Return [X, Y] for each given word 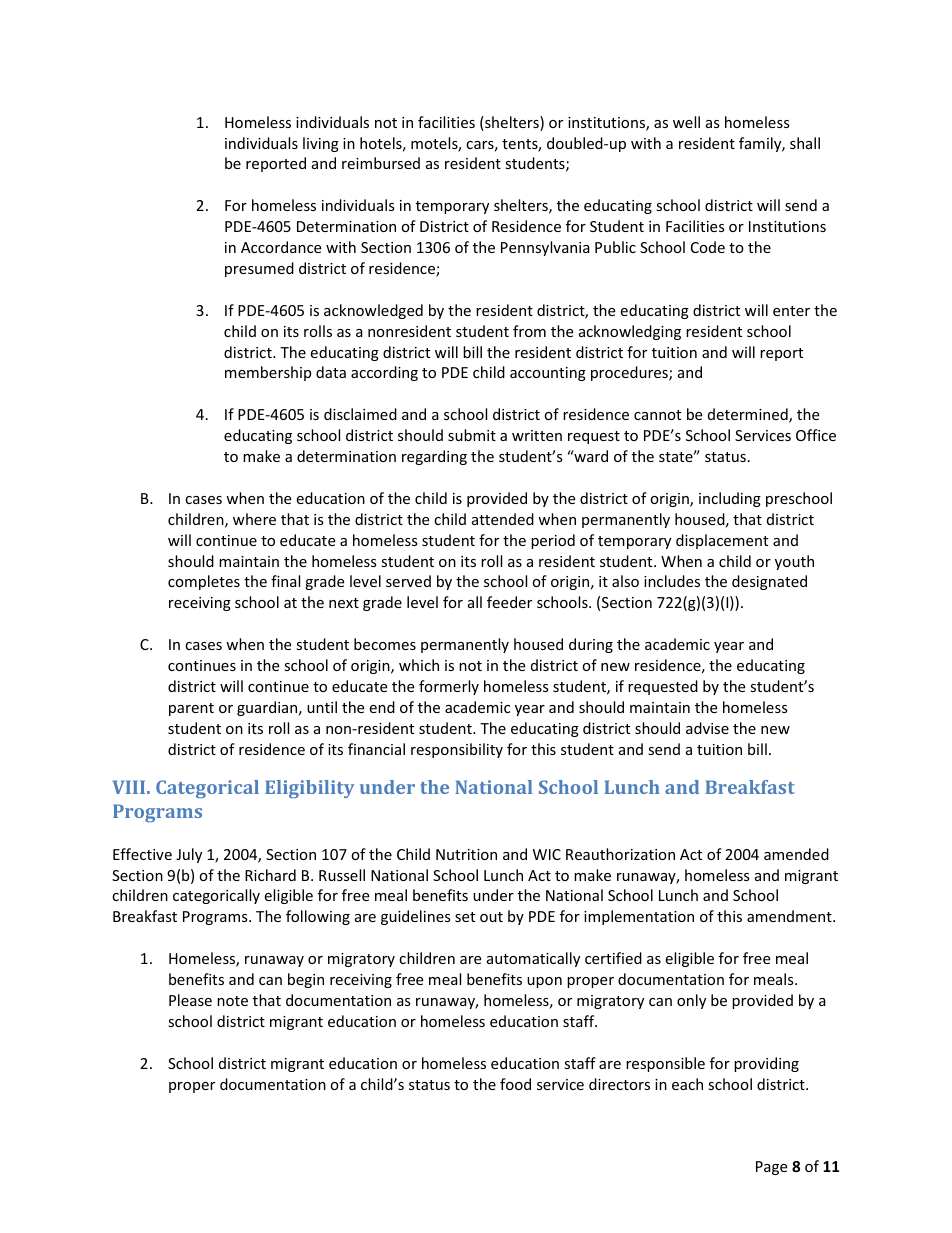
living [321, 144]
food [515, 1084]
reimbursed [381, 163]
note [232, 1001]
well [686, 122]
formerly [449, 687]
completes [204, 582]
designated [769, 582]
